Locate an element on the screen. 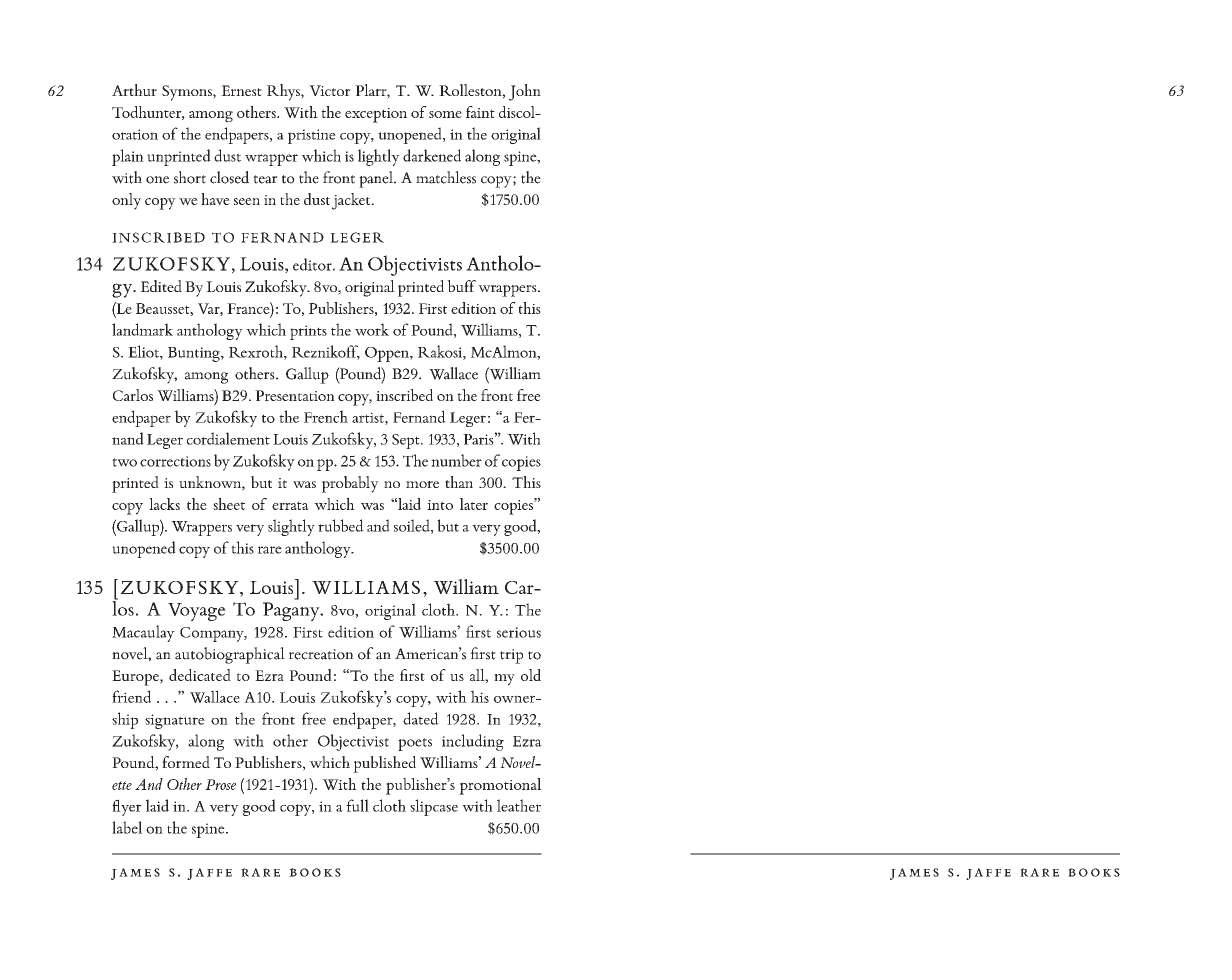  Macaulay is located at coordinates (143, 633).
